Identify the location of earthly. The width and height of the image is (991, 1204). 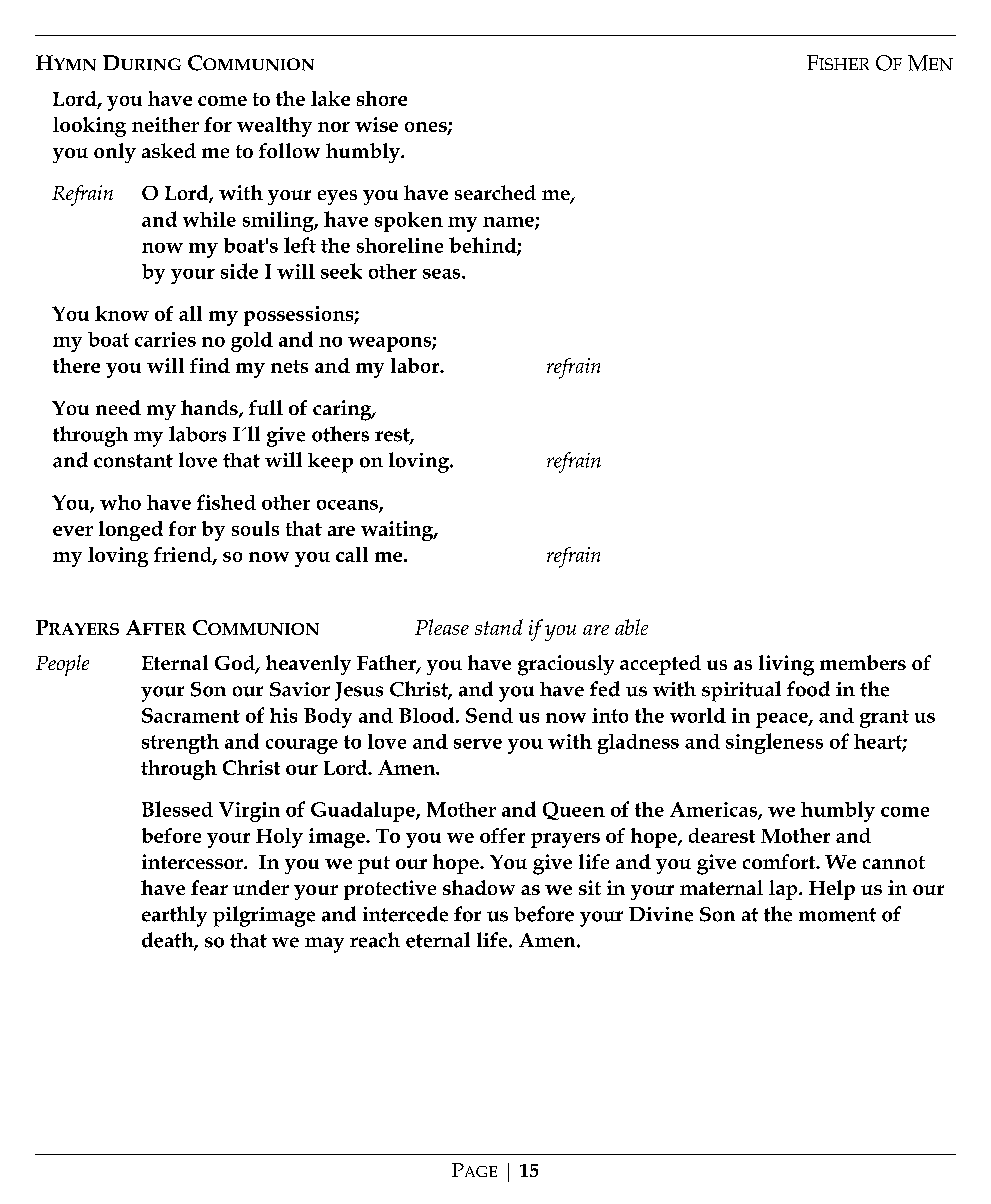
(174, 916).
